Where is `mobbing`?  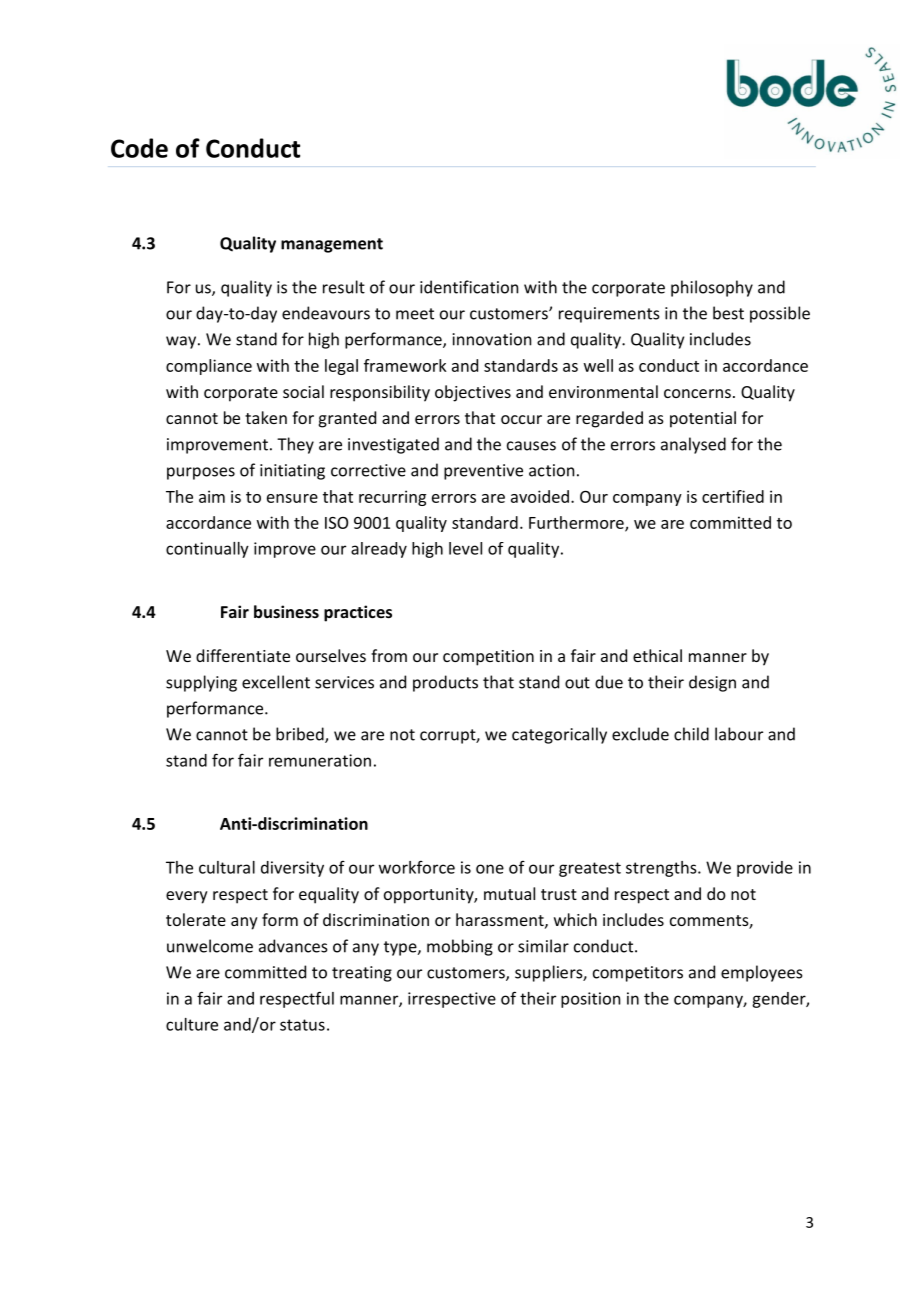
mobbing is located at coordinates (460, 947).
